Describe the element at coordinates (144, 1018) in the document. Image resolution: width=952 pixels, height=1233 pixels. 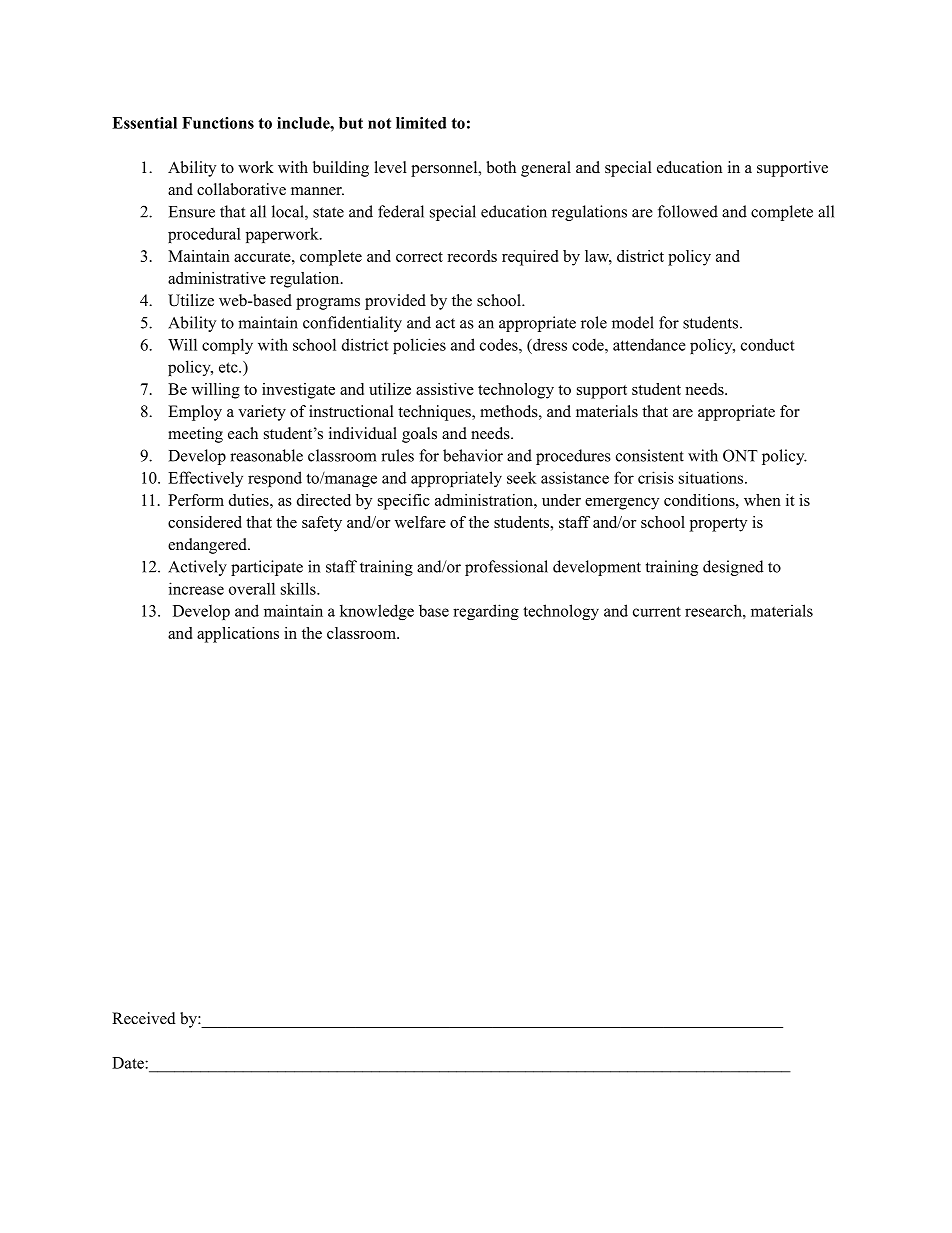
I see `Received` at that location.
